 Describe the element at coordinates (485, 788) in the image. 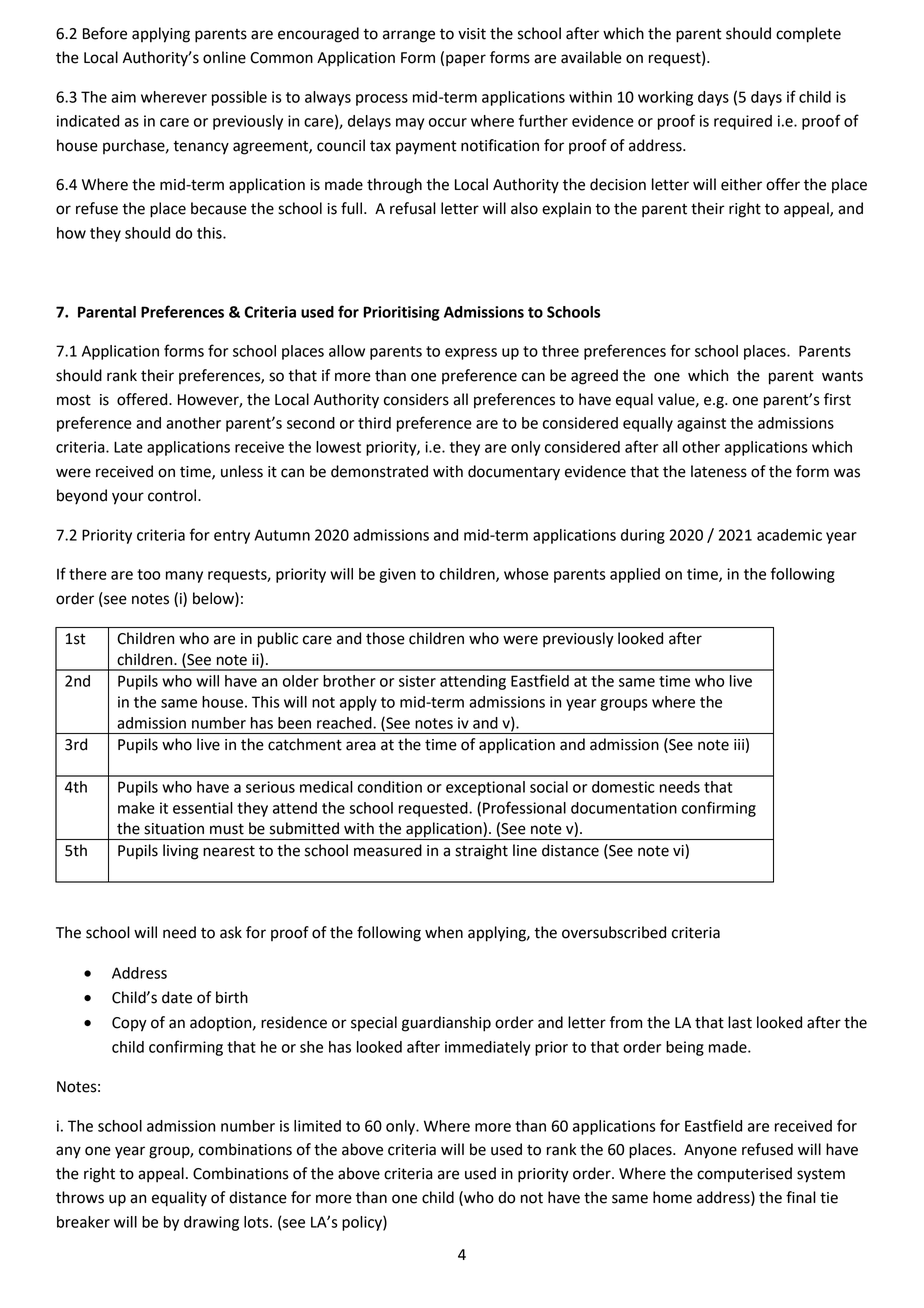

I see `exceptional` at that location.
